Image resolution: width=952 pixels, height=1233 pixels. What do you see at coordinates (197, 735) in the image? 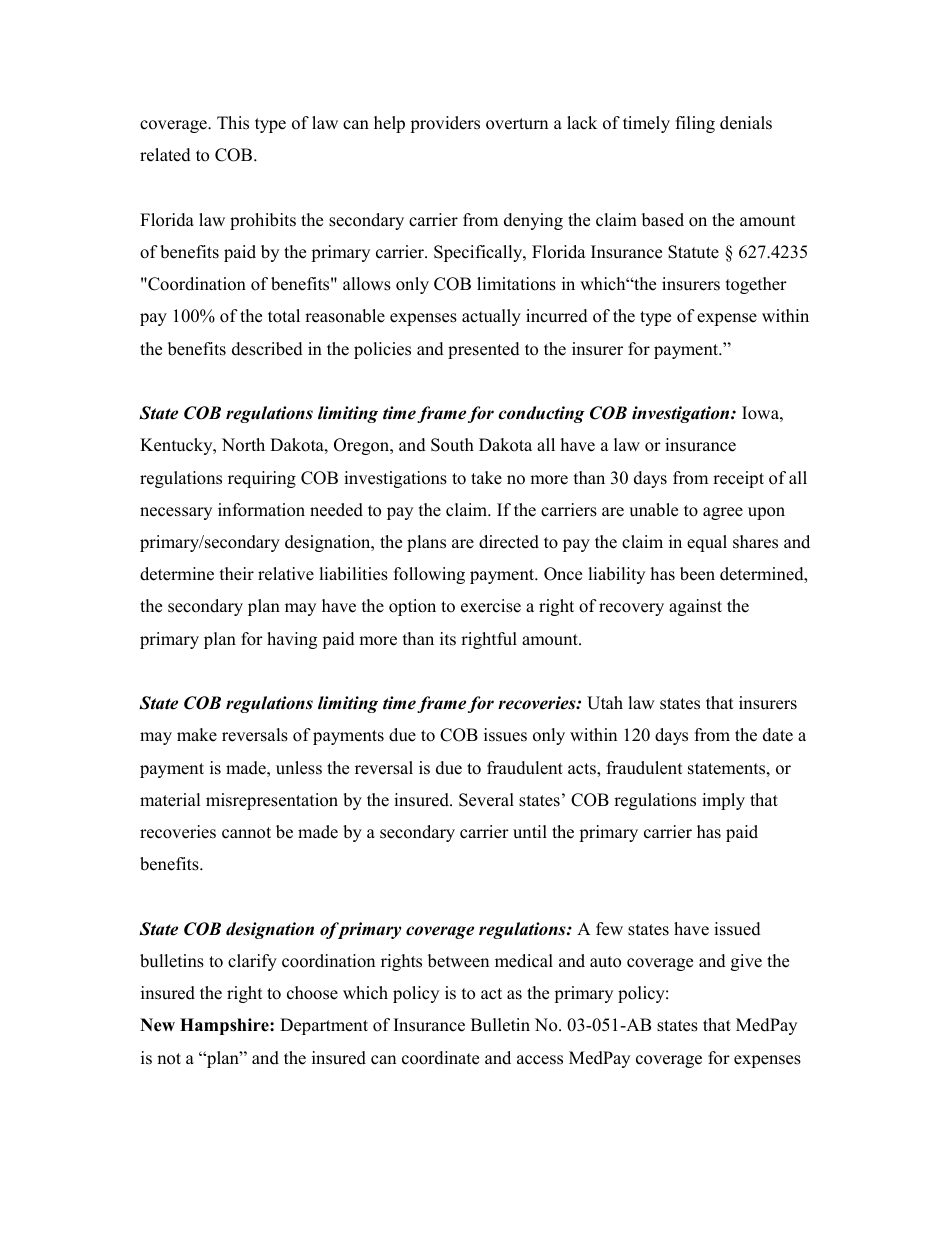
I see `make` at bounding box center [197, 735].
